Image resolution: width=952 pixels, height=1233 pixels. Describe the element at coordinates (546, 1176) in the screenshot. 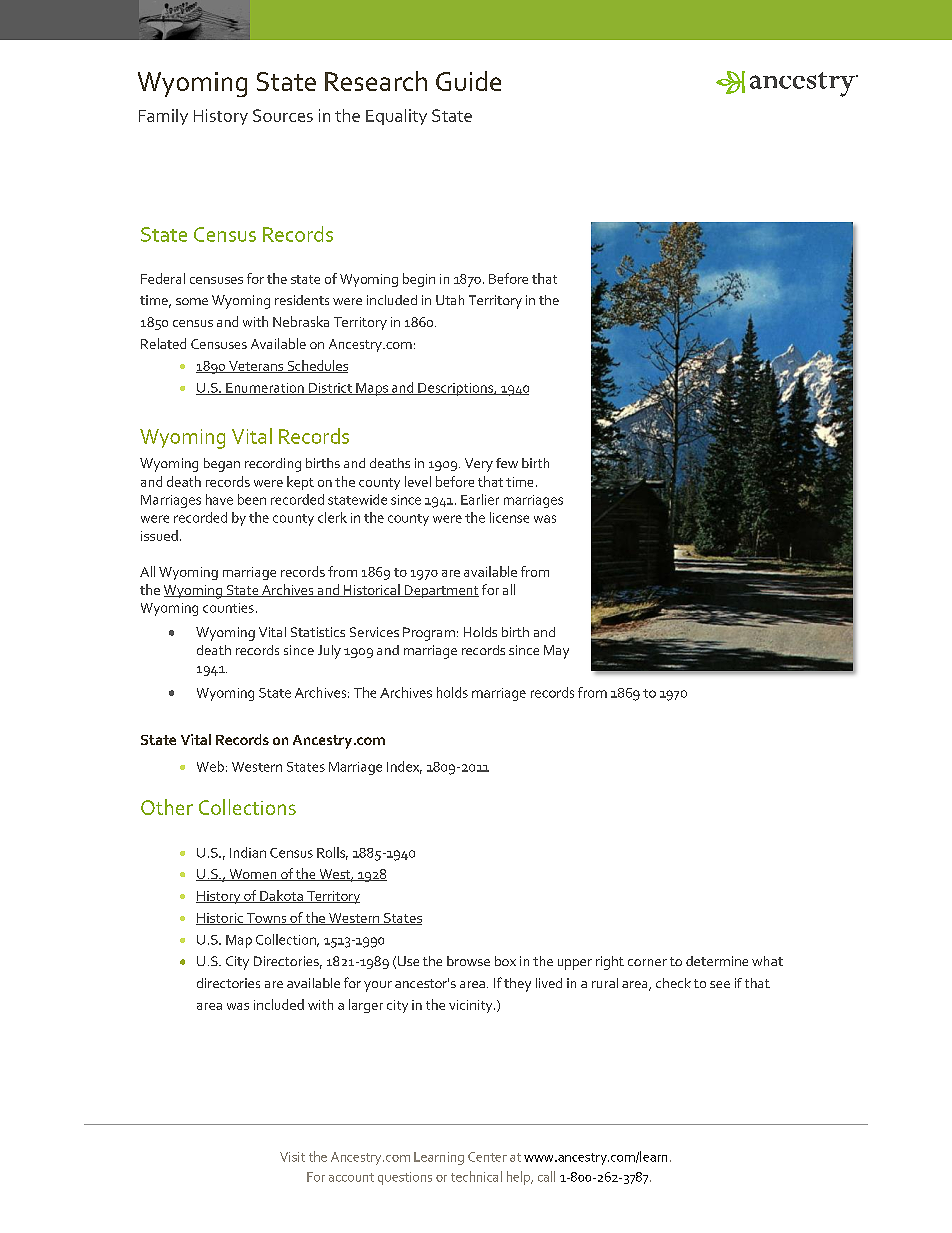

I see `call` at that location.
